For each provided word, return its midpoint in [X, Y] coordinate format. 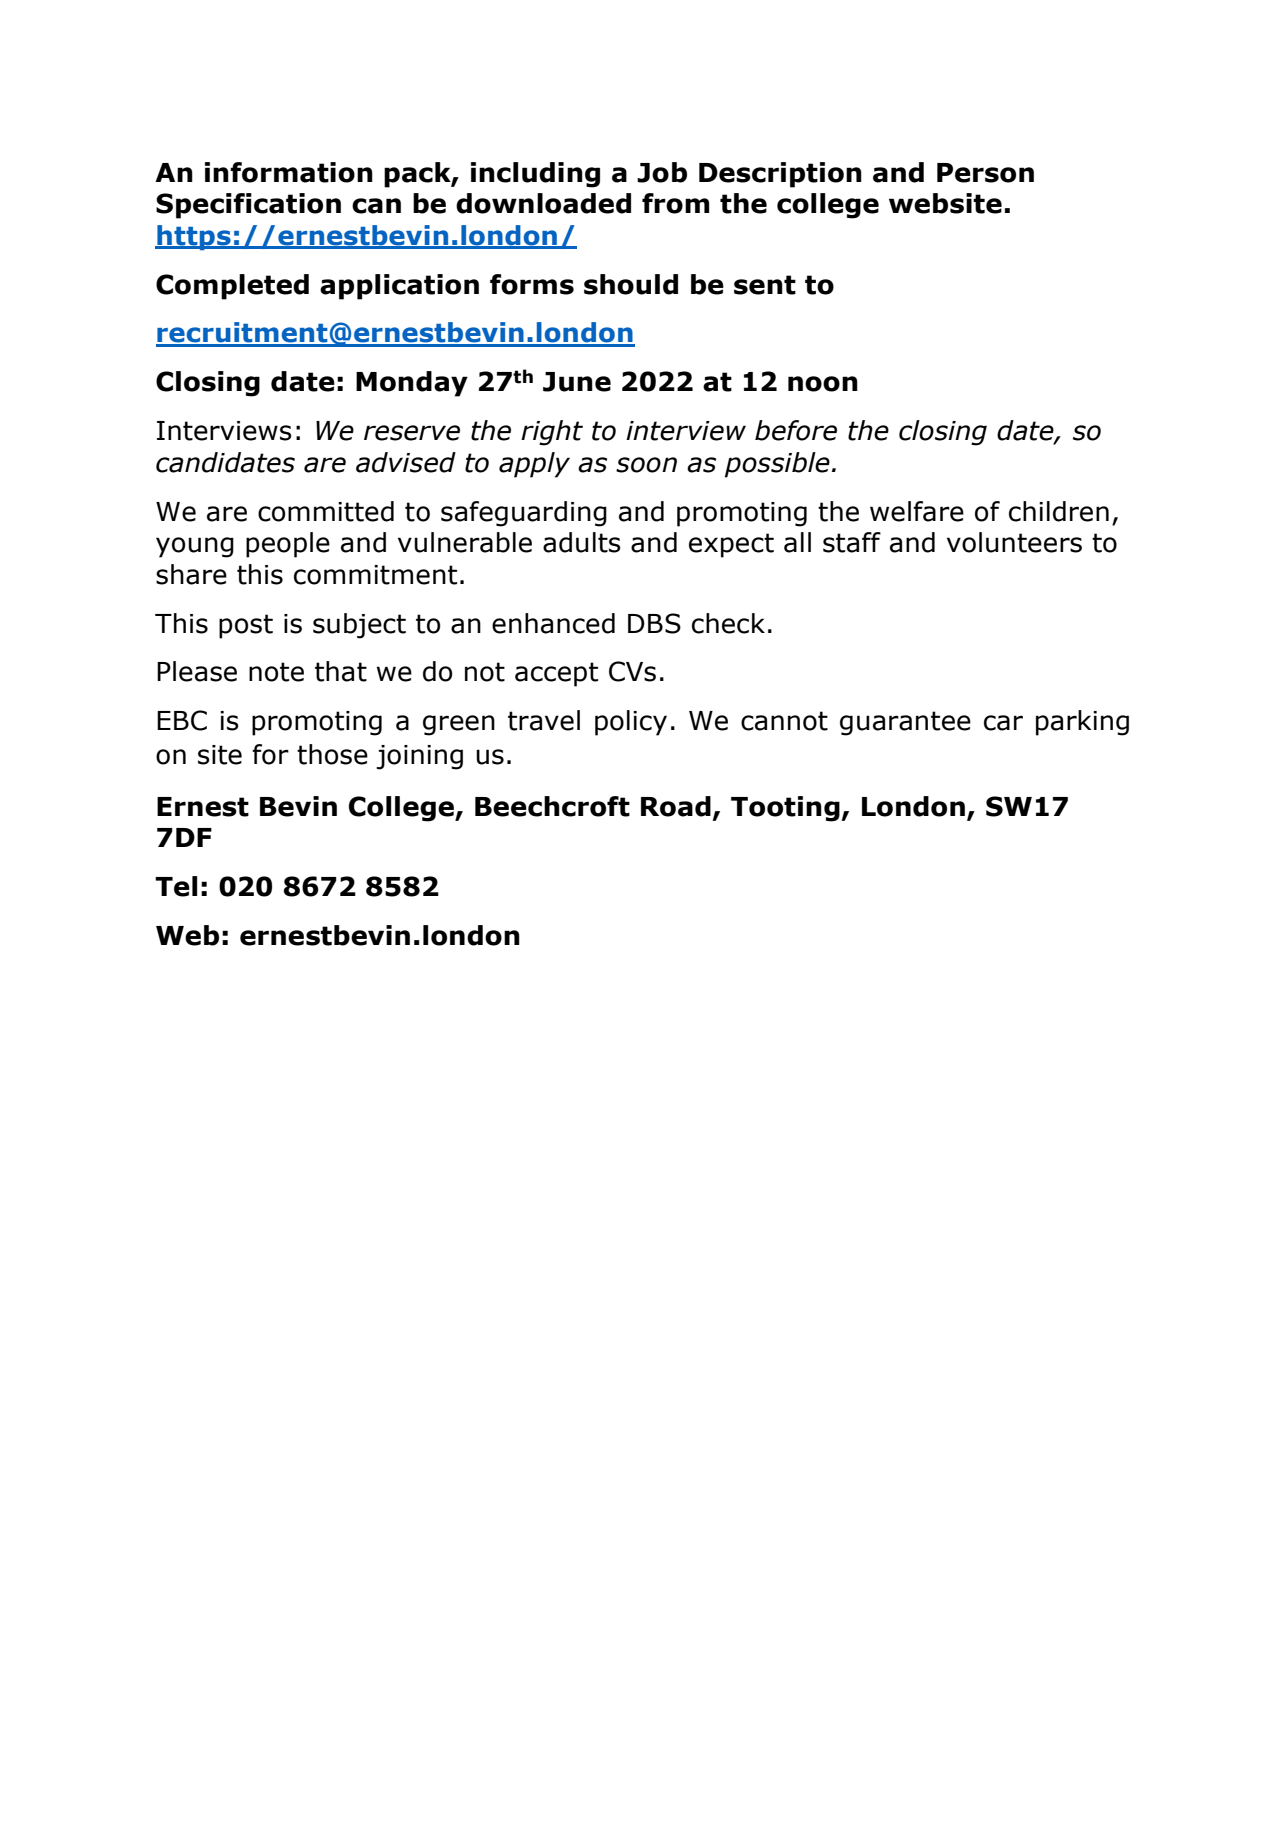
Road [676, 806]
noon [823, 384]
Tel [176, 886]
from [676, 203]
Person [985, 173]
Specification [248, 206]
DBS [654, 623]
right [552, 433]
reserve [412, 433]
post [246, 626]
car [1003, 723]
